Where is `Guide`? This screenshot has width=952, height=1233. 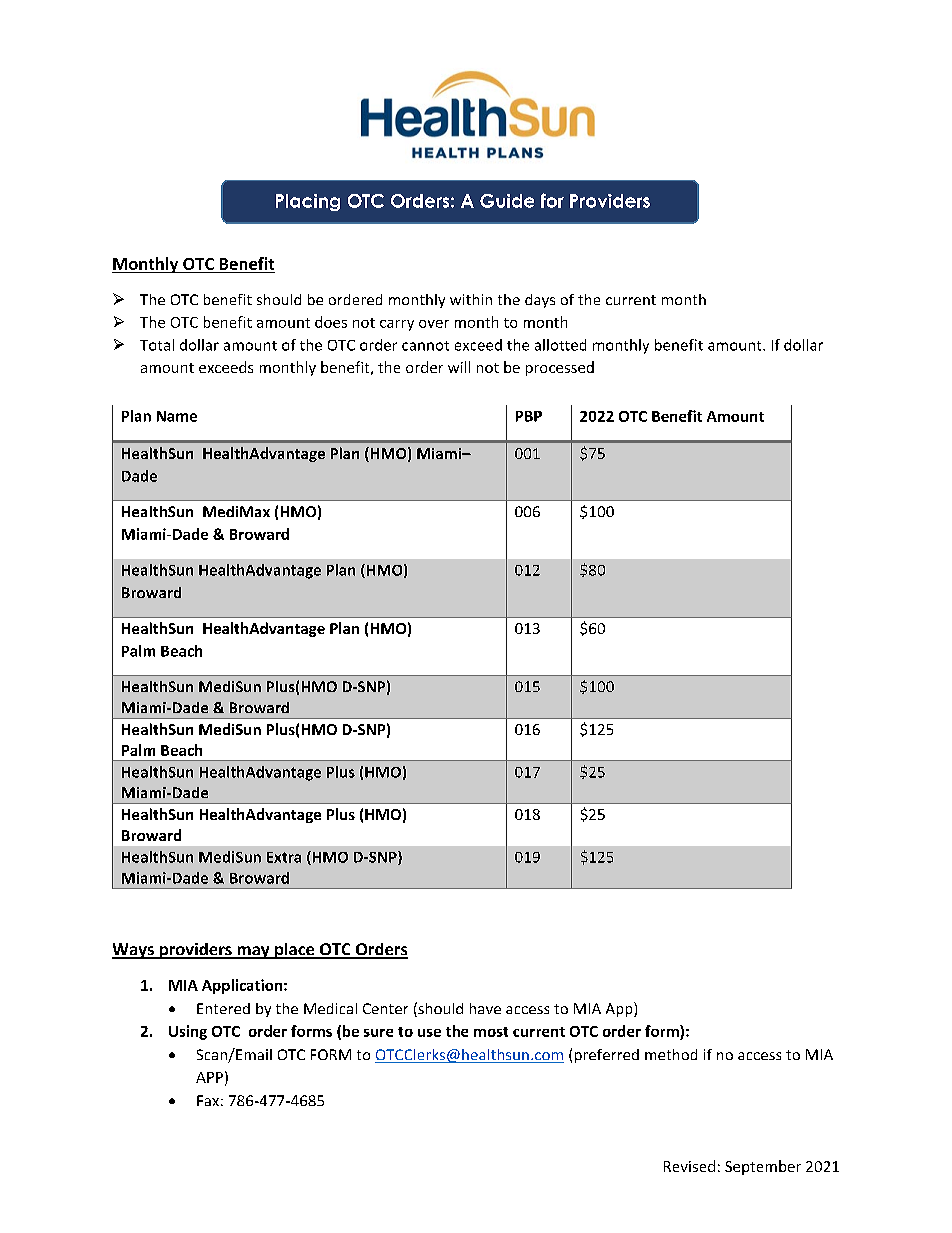
Guide is located at coordinates (507, 201).
